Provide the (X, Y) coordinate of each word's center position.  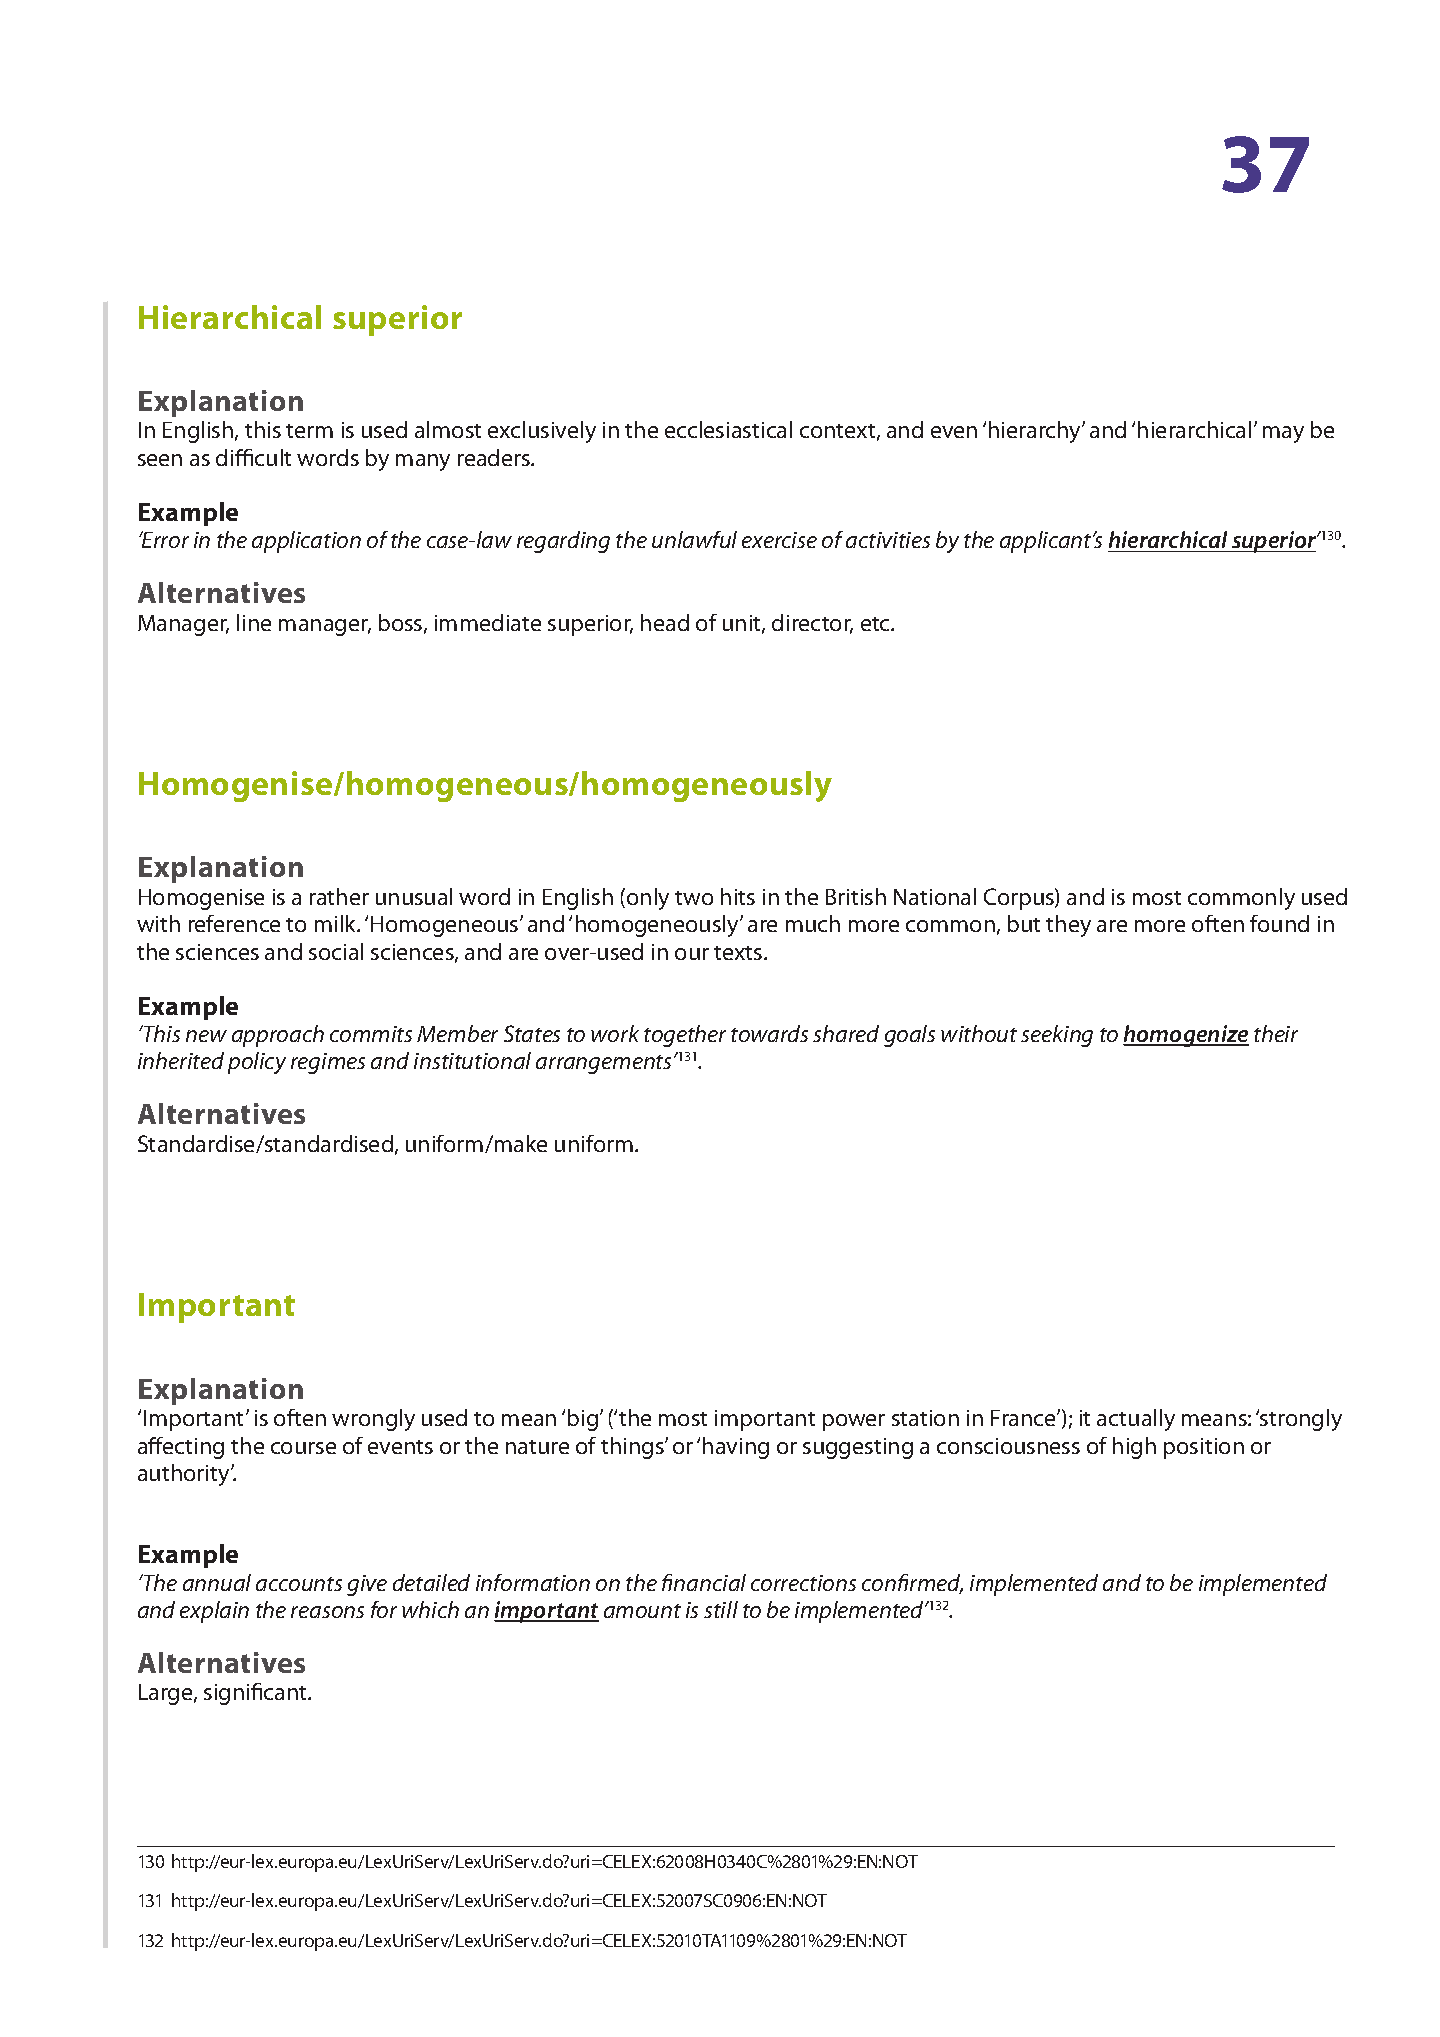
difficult (253, 457)
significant (256, 1694)
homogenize (1186, 1036)
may (1283, 434)
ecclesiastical (728, 429)
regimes (328, 1063)
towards (769, 1033)
